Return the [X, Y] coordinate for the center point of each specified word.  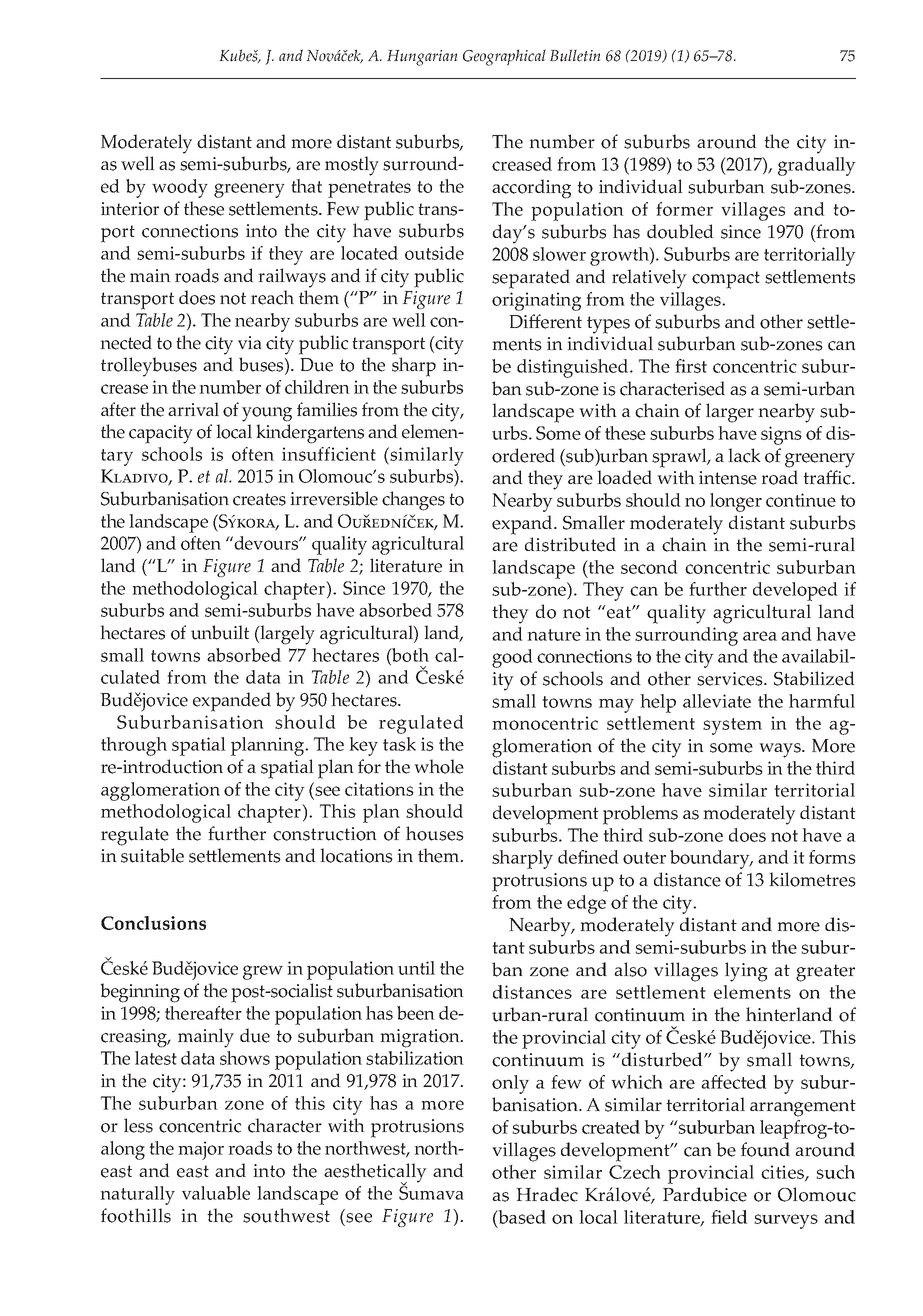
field [729, 1217]
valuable [216, 1193]
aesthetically [375, 1174]
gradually [817, 166]
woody [180, 188]
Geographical [504, 57]
